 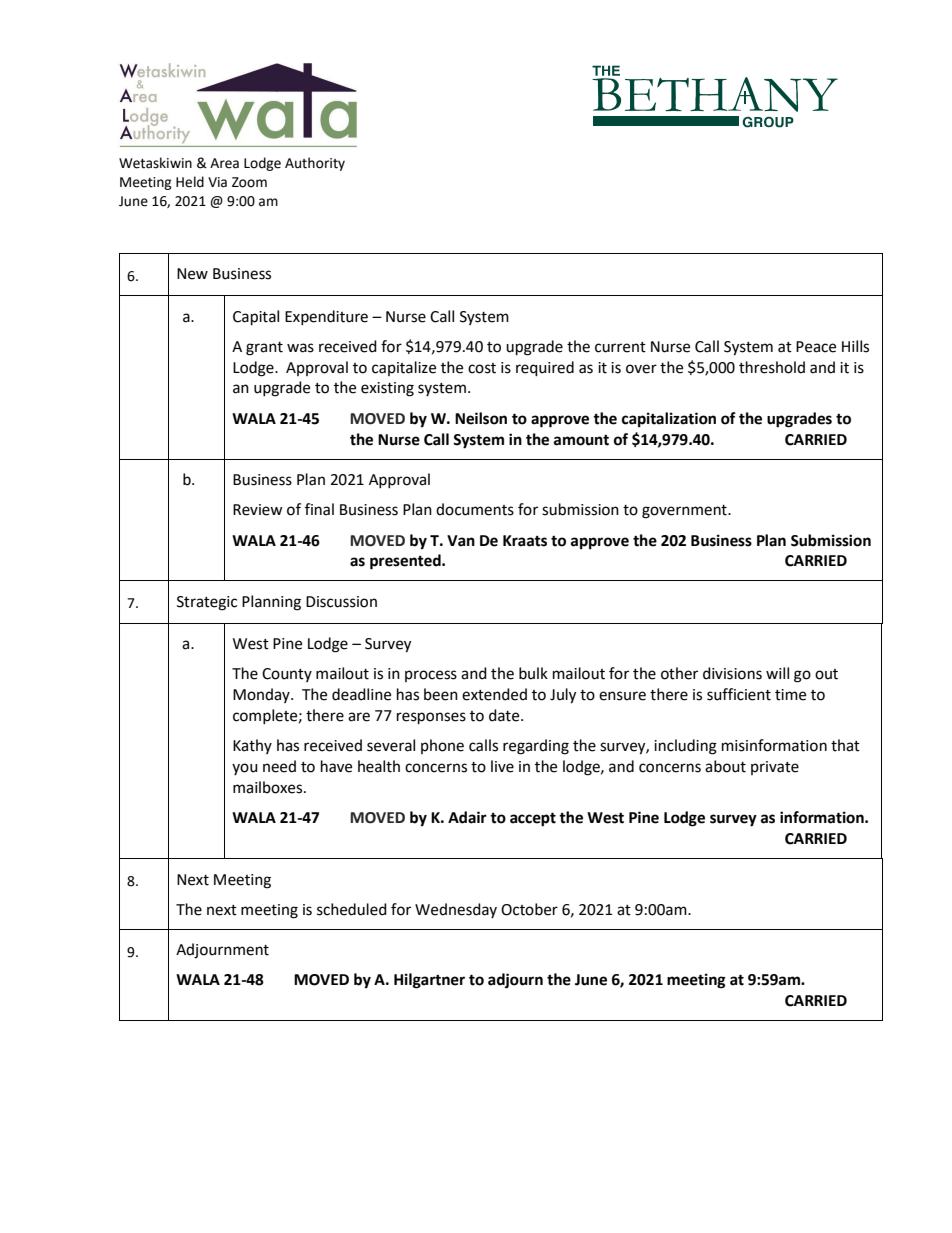 I want to click on scheduled, so click(x=352, y=909).
